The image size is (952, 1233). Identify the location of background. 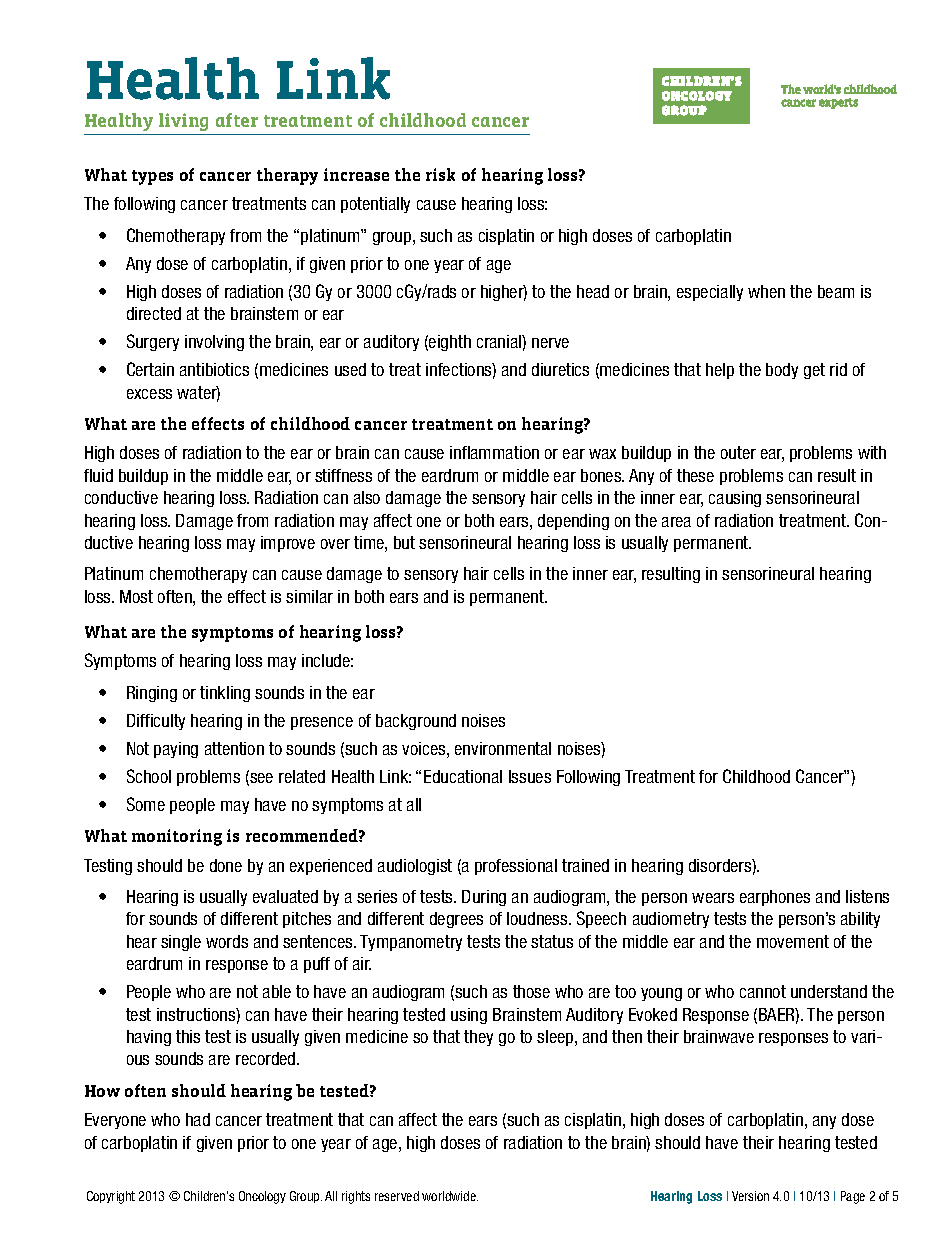
(416, 722).
